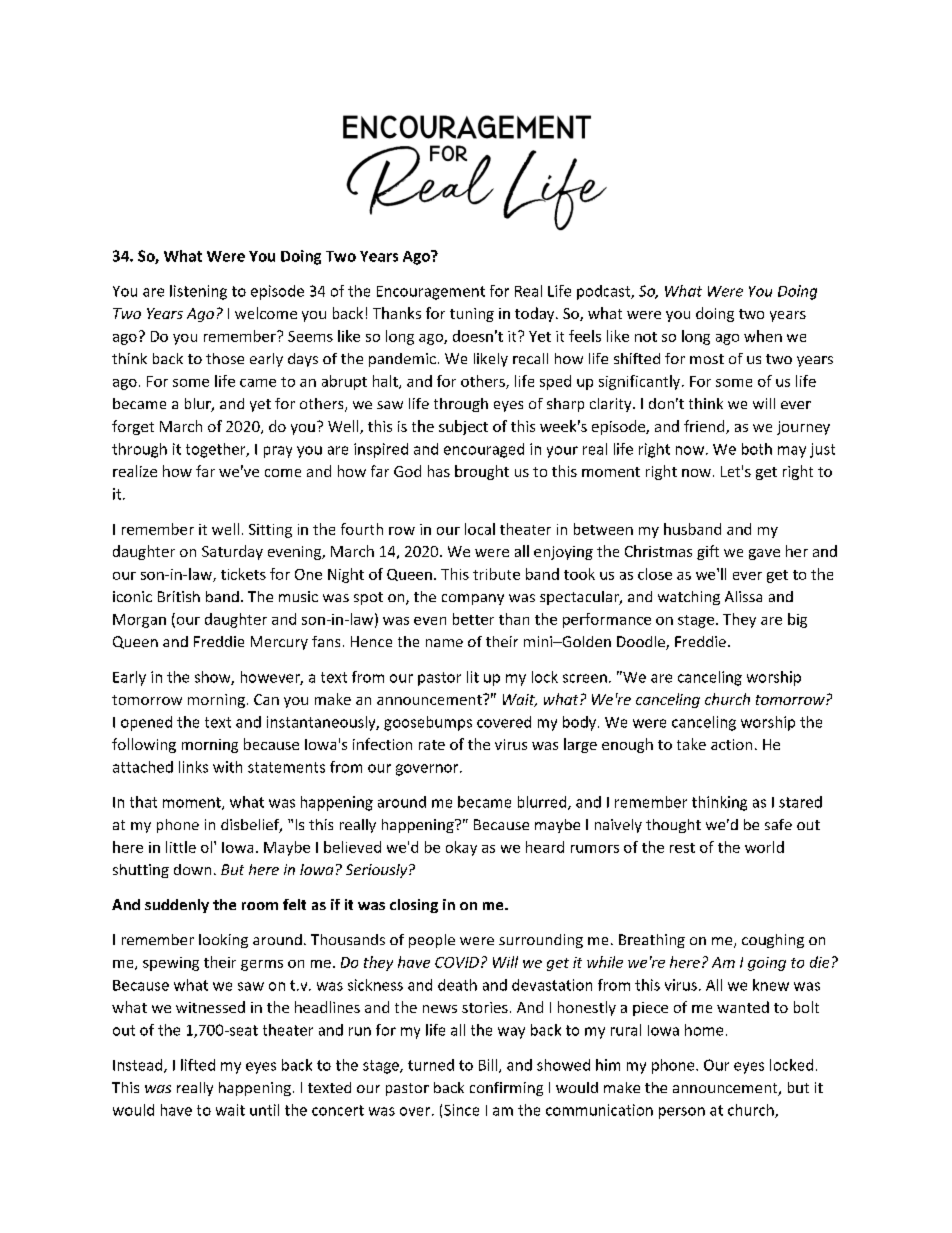 Image resolution: width=952 pixels, height=1233 pixels. I want to click on tickets, so click(243, 574).
